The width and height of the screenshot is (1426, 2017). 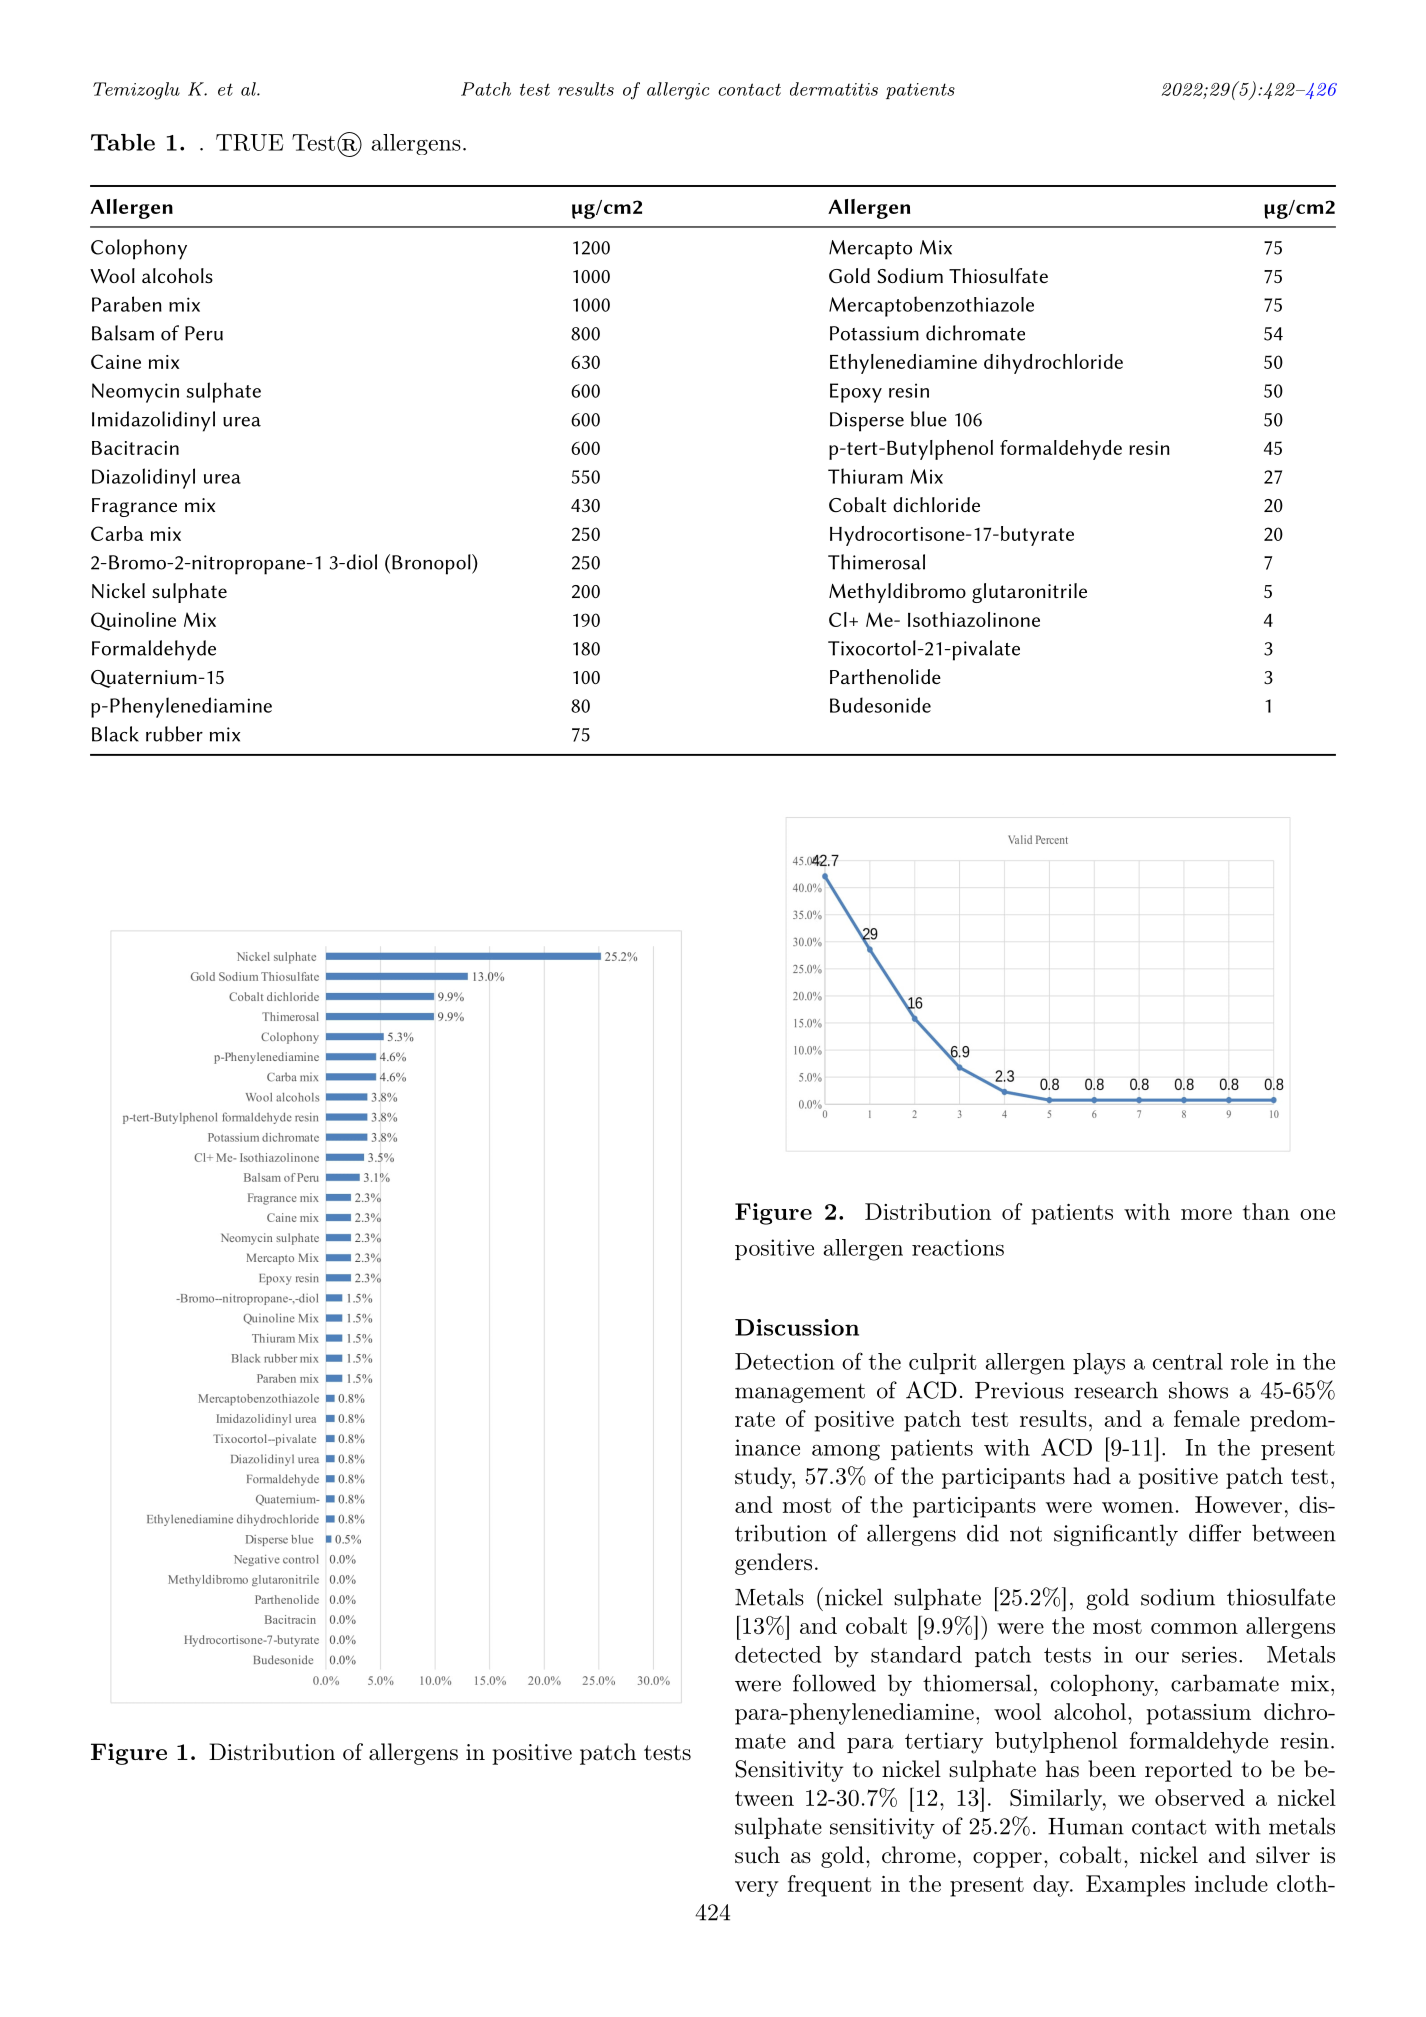 I want to click on dichloride, so click(x=936, y=504).
